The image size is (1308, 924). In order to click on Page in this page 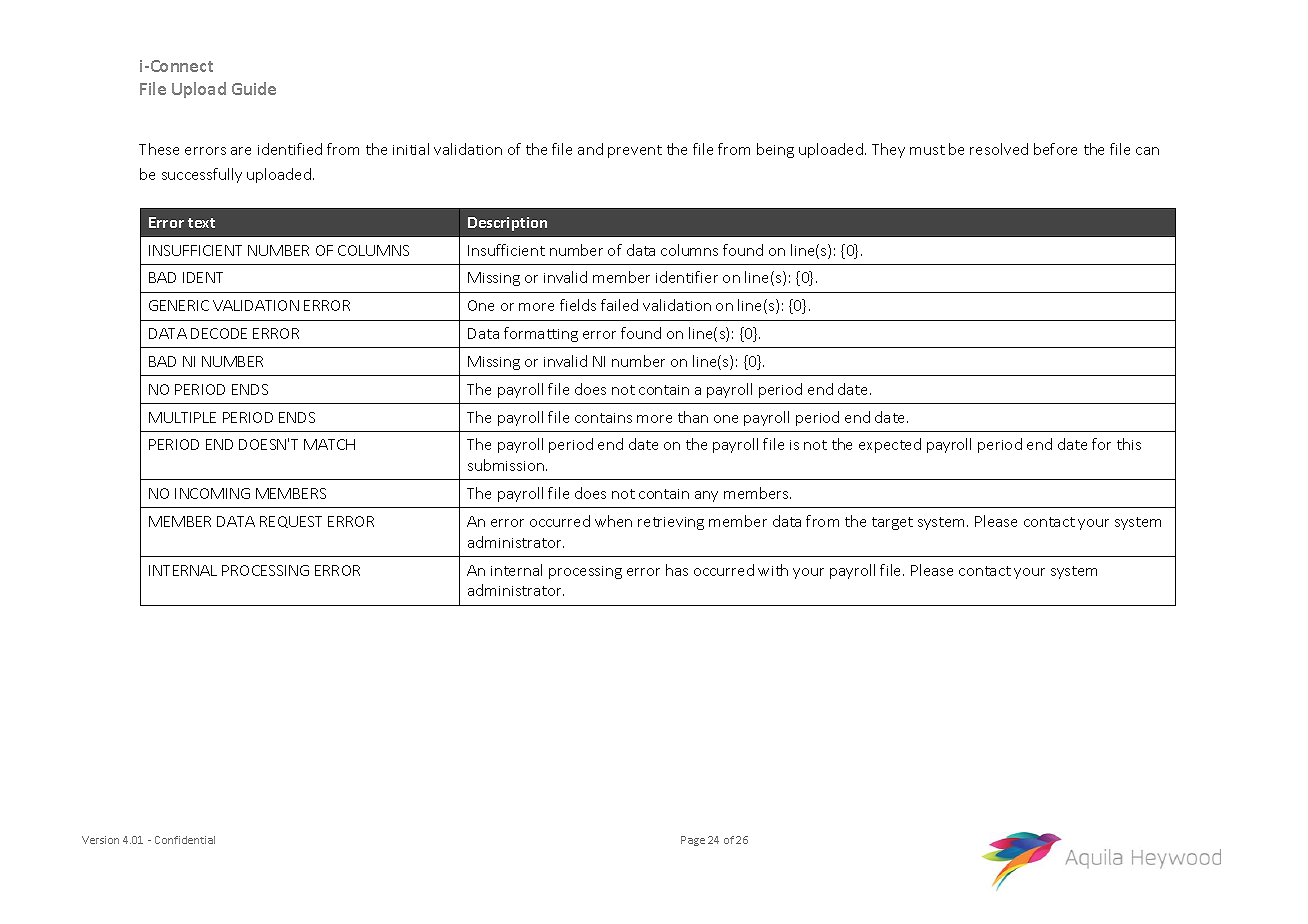, I will do `click(693, 841)`.
